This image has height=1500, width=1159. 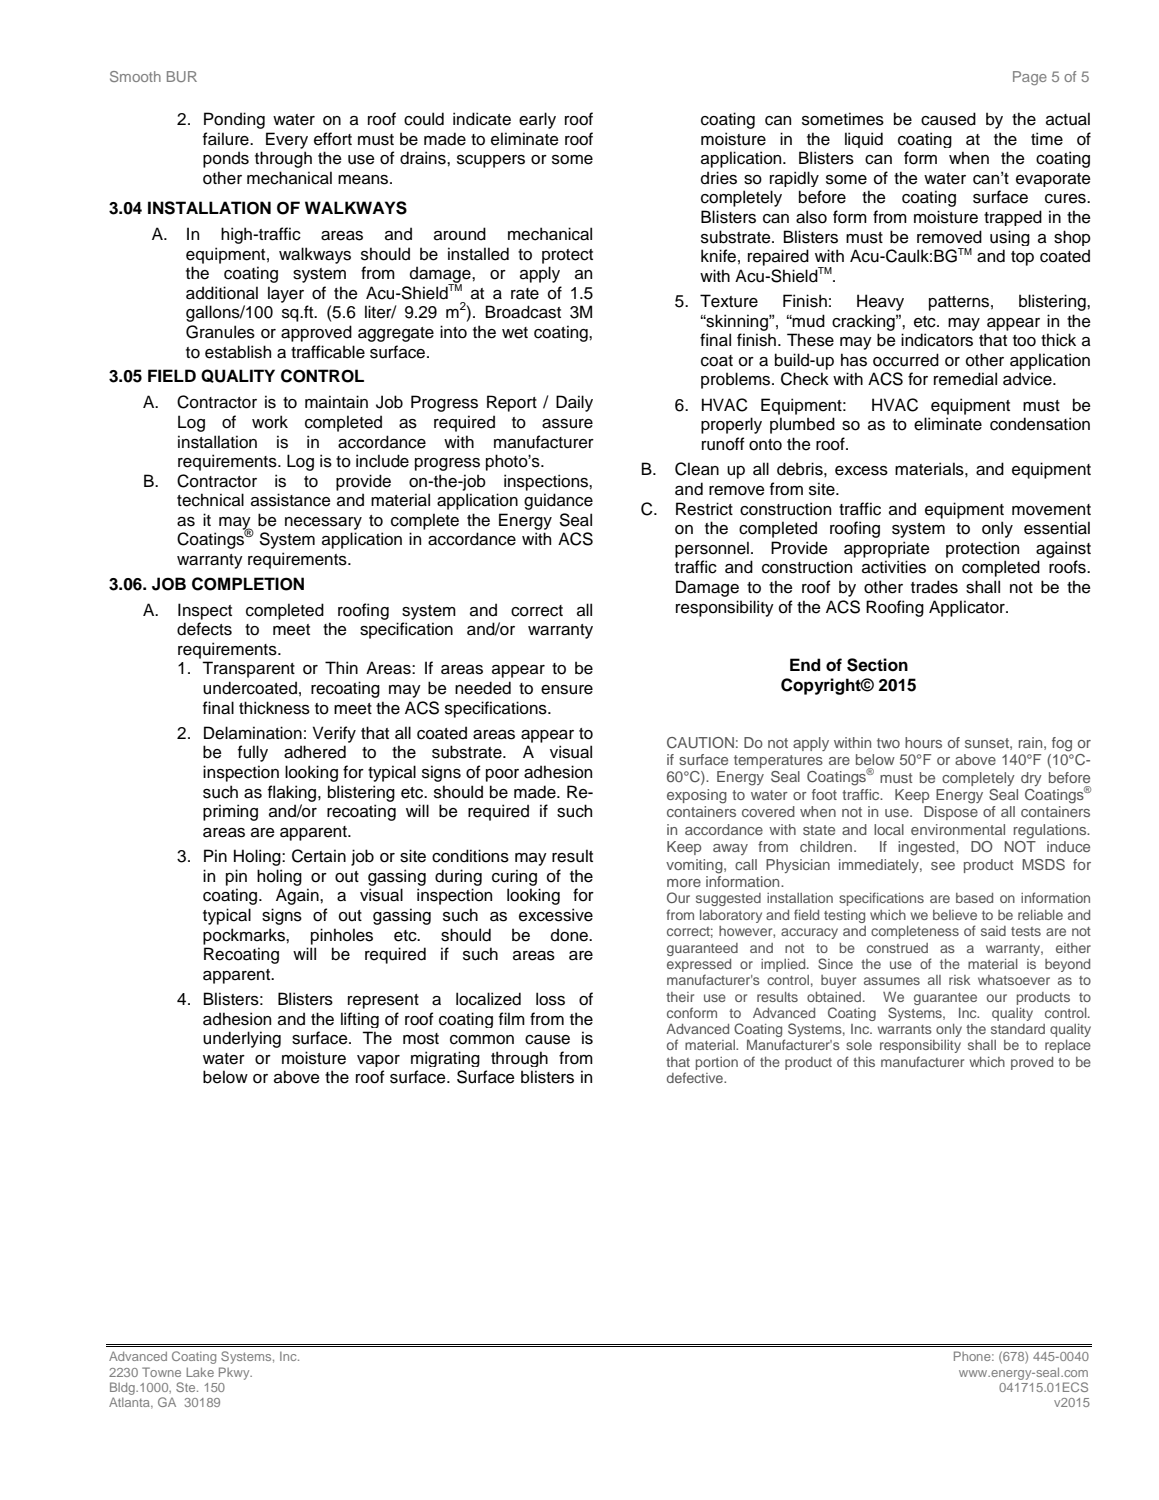 What do you see at coordinates (567, 424) in the image?
I see `assure` at bounding box center [567, 424].
